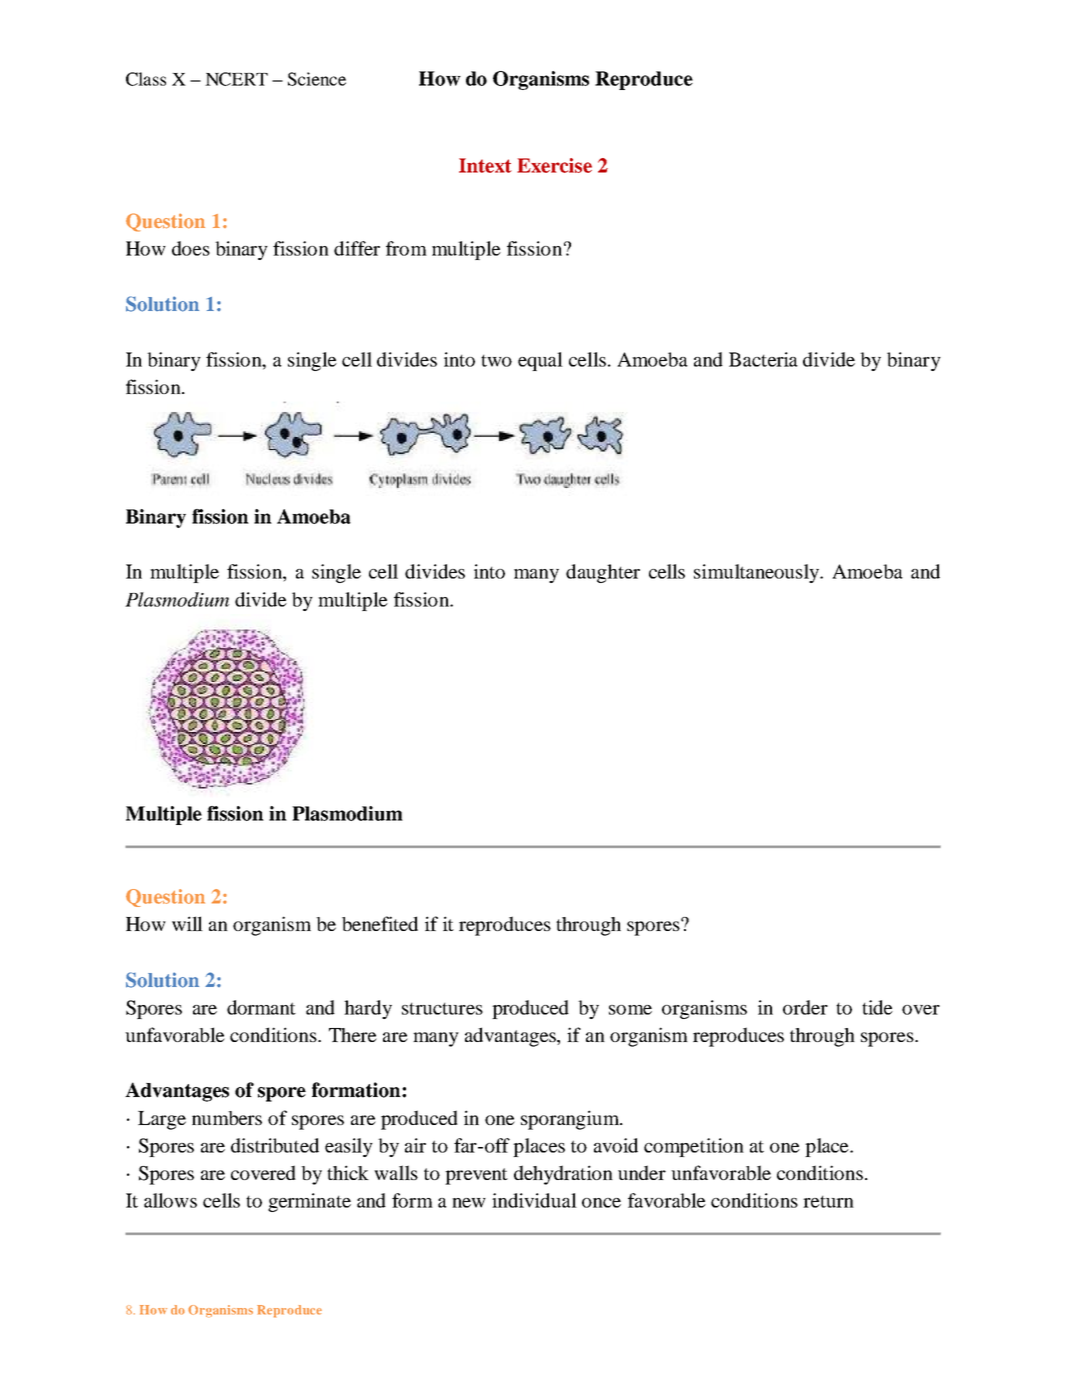 The width and height of the screenshot is (1066, 1380). What do you see at coordinates (187, 923) in the screenshot?
I see `will` at bounding box center [187, 923].
